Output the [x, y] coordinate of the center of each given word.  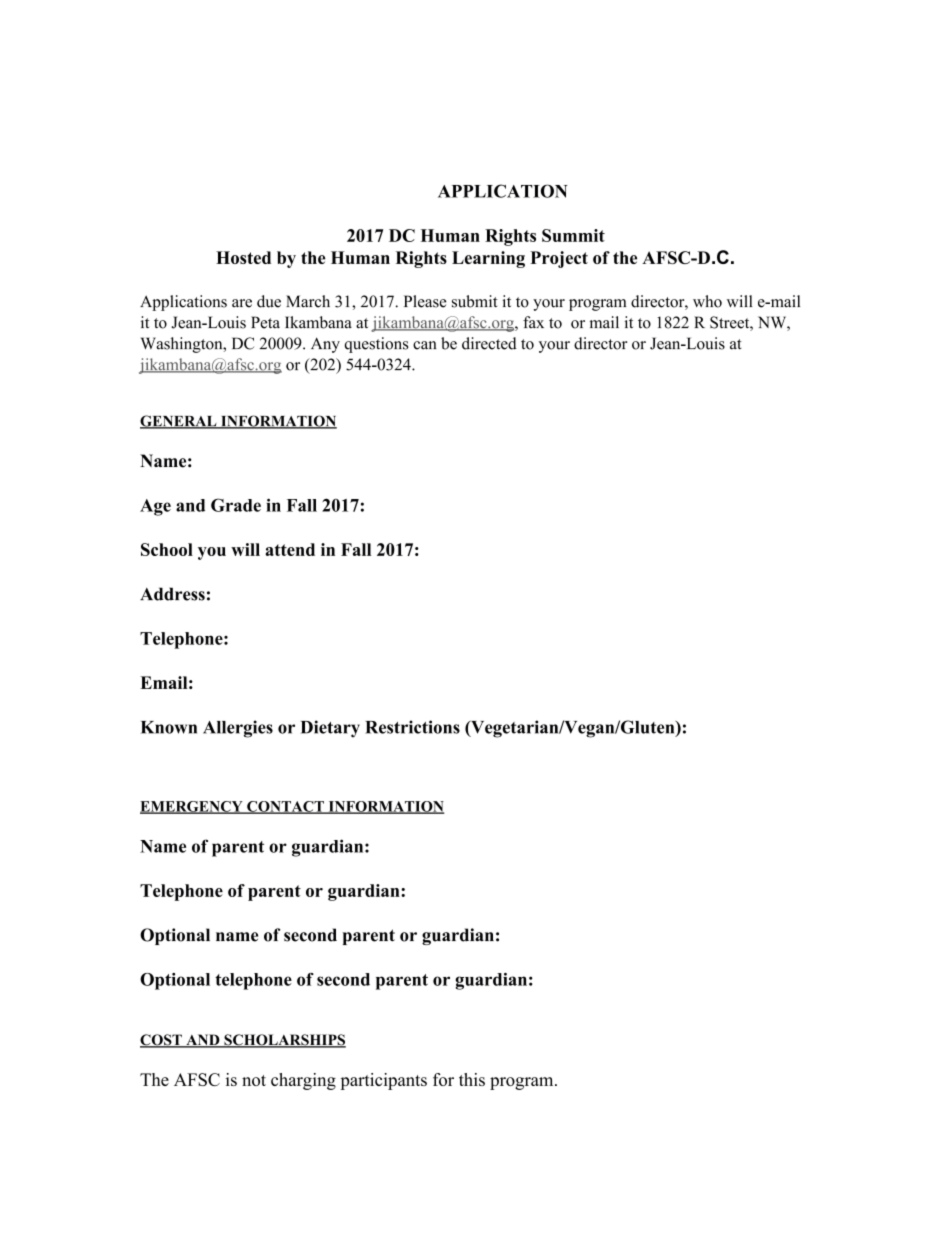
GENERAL [179, 422]
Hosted [243, 257]
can [424, 345]
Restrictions [412, 727]
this [472, 1079]
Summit [573, 235]
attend [290, 549]
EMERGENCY [192, 807]
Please [425, 301]
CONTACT [285, 807]
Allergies [238, 729]
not [254, 1080]
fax [533, 322]
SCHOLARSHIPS [284, 1041]
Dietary [330, 729]
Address [172, 594]
